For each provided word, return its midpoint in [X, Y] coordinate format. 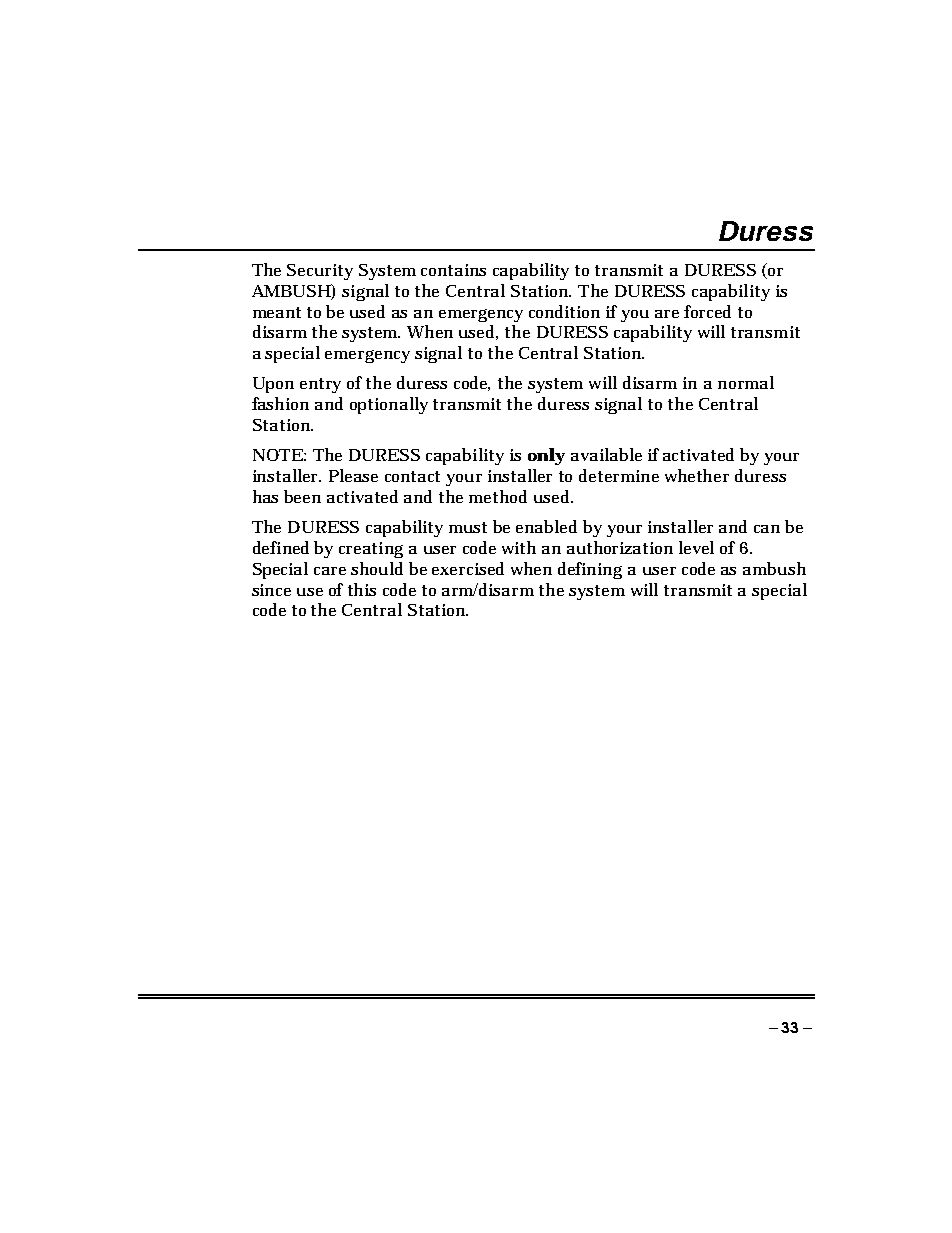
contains [453, 270]
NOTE [278, 455]
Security [320, 272]
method [498, 496]
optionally [389, 405]
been [302, 496]
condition [564, 311]
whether [697, 475]
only [546, 456]
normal [746, 382]
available [606, 454]
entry [320, 385]
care [330, 571]
